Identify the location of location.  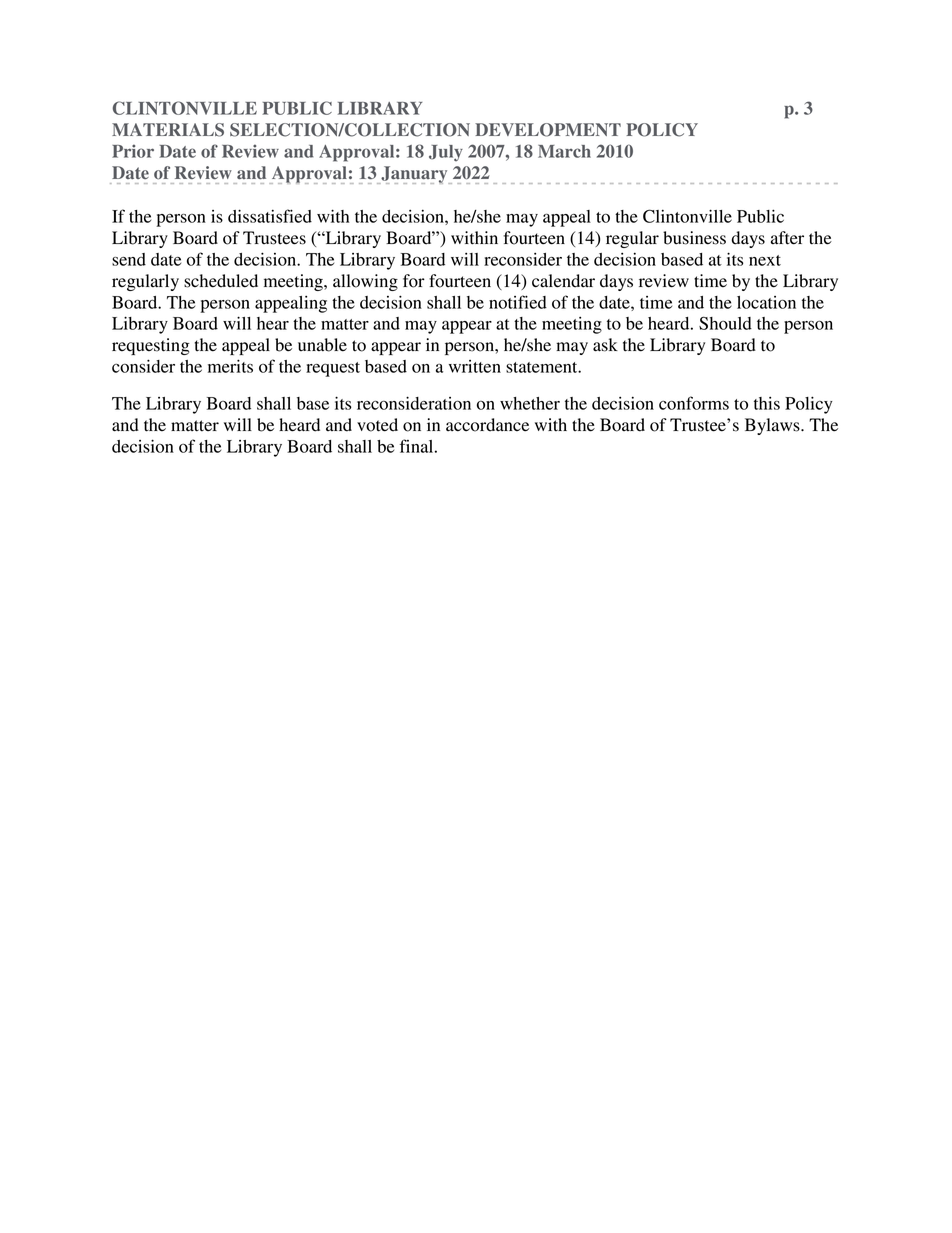
(766, 302).
